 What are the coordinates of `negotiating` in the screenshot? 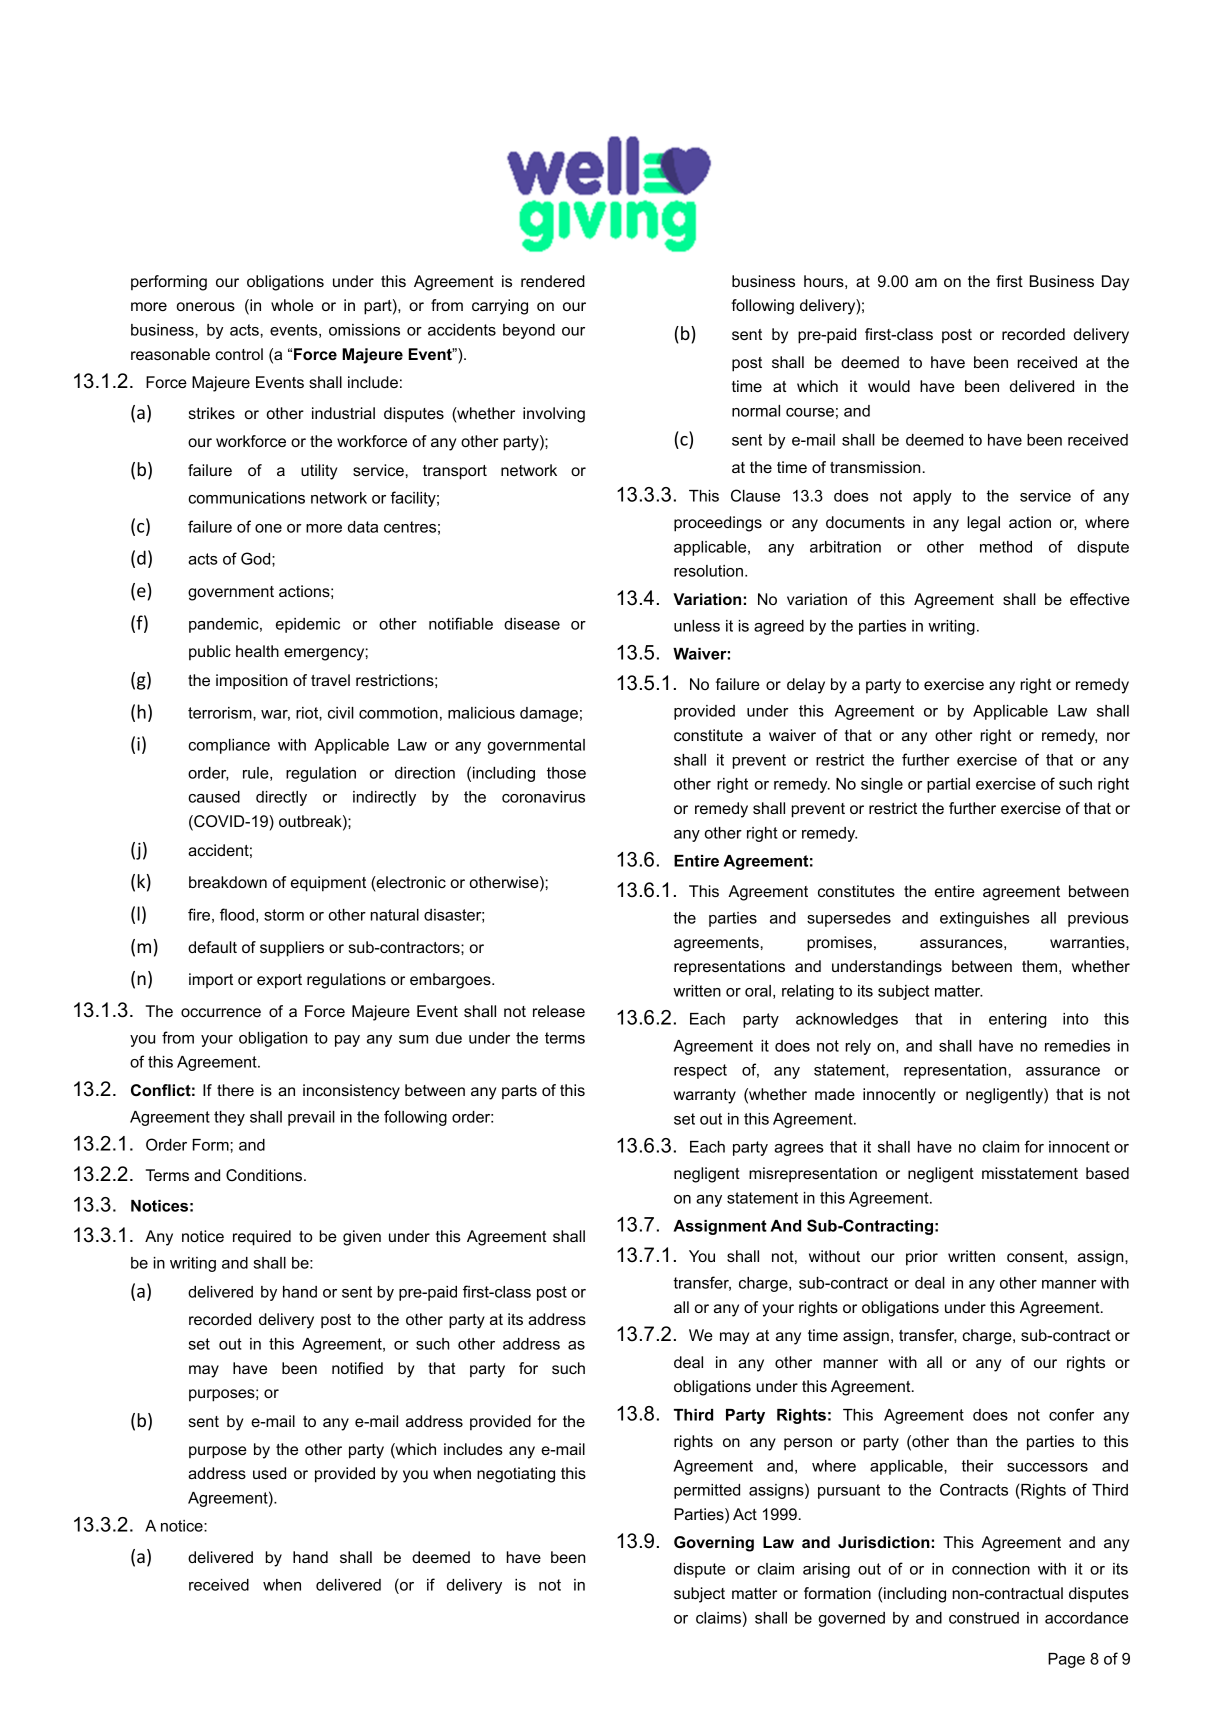 It's located at (516, 1475).
